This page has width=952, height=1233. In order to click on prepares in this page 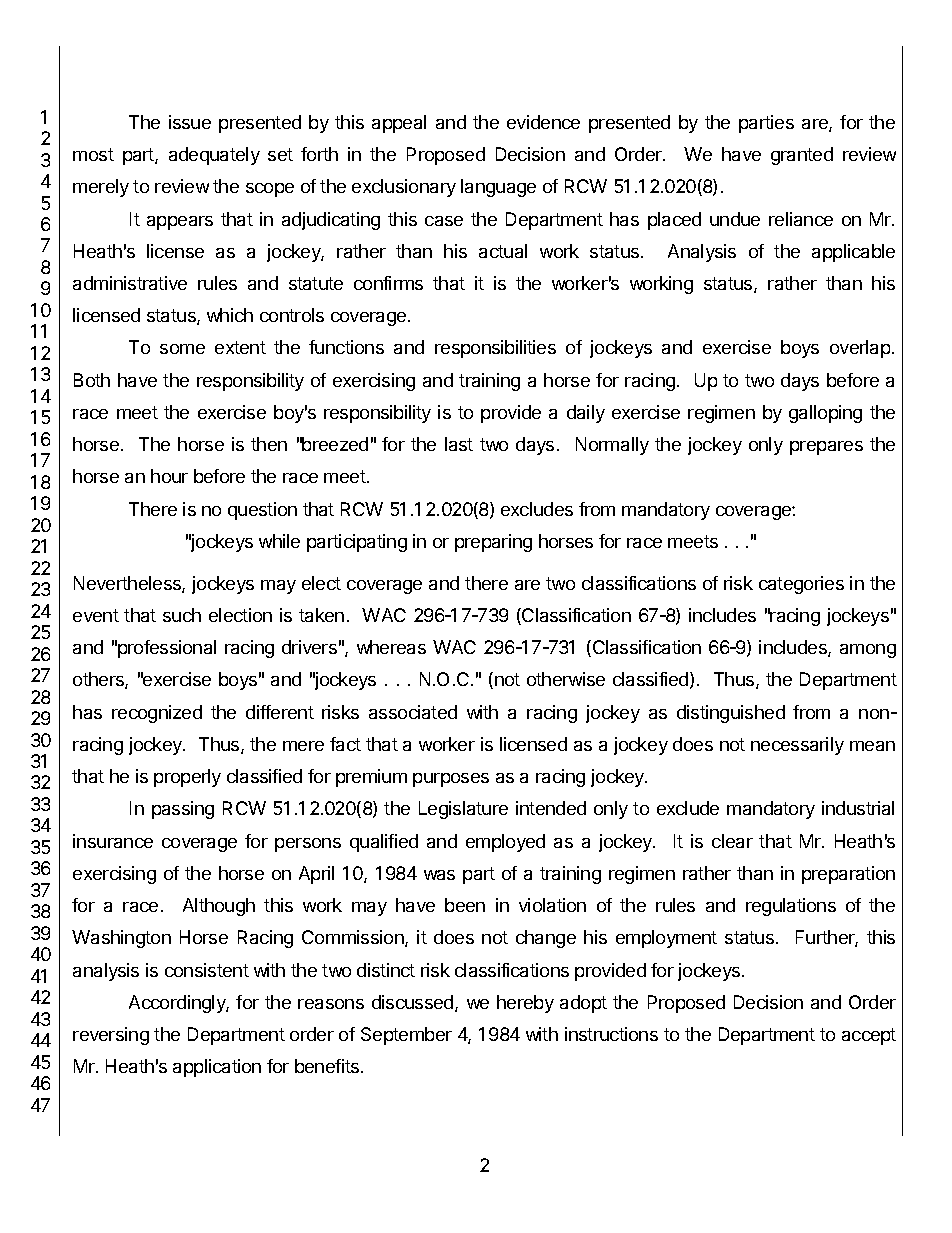, I will do `click(826, 448)`.
